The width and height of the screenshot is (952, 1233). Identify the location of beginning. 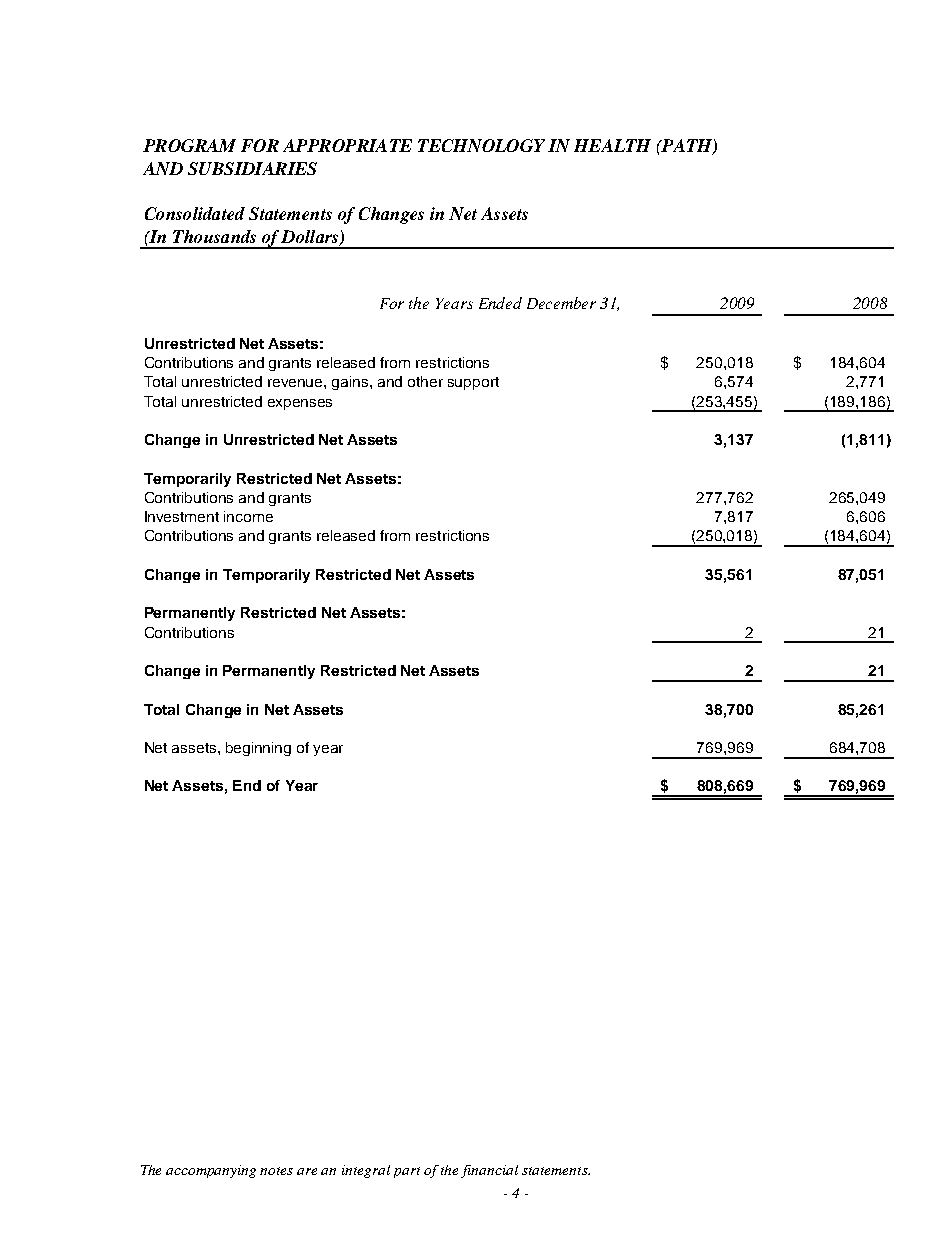
(258, 749).
